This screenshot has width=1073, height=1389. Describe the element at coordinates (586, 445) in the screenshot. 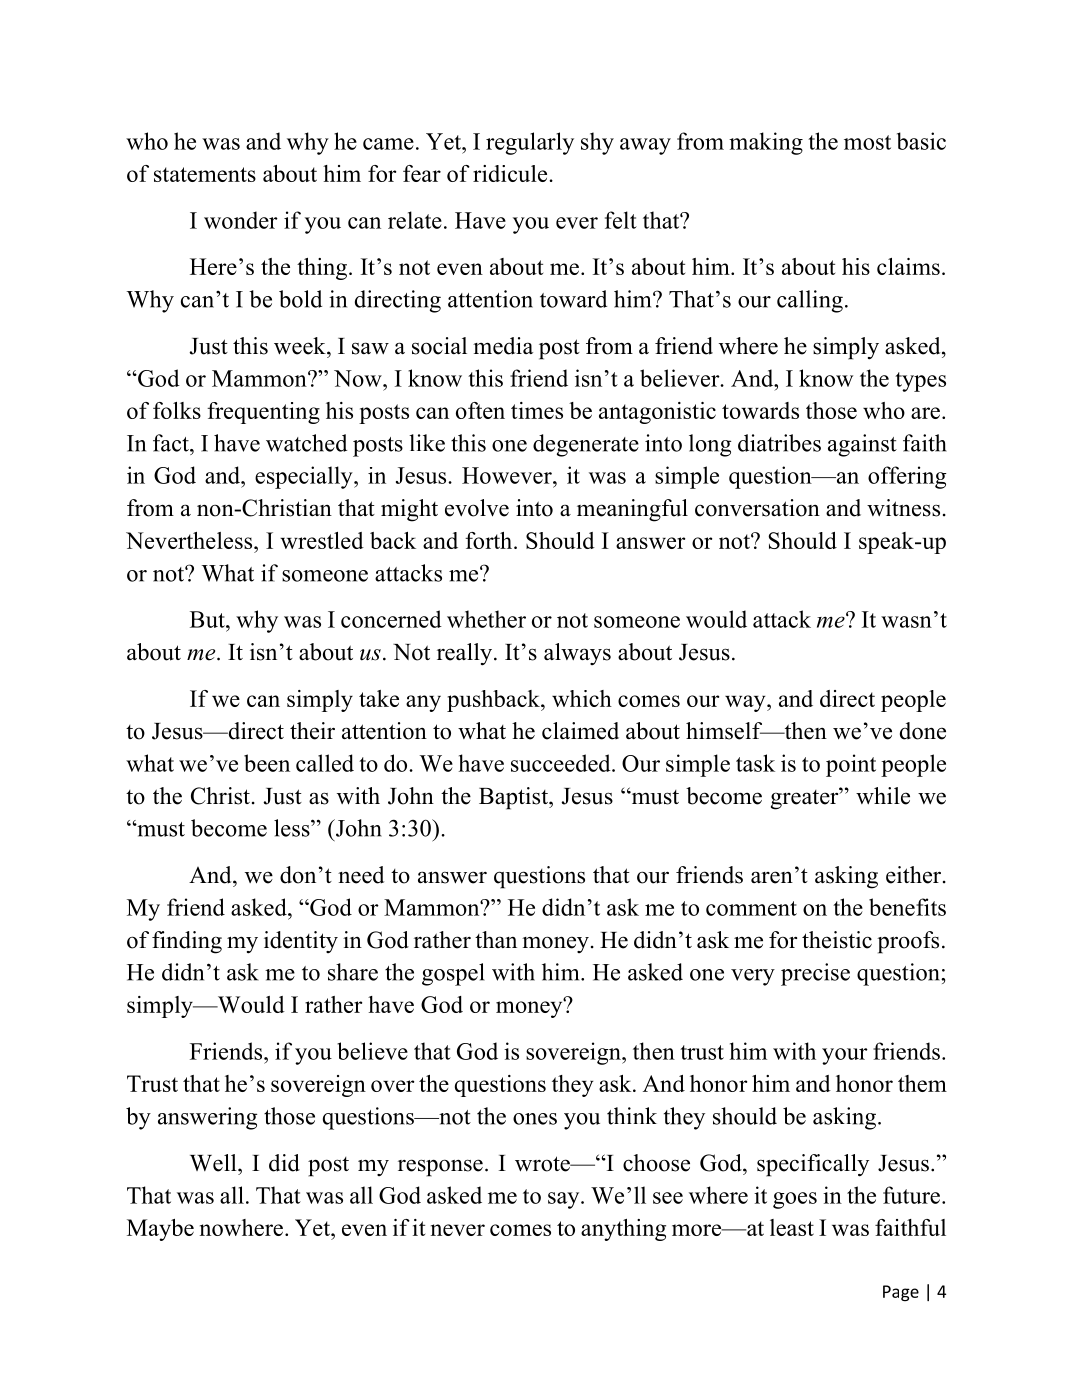

I see `degenerate` at that location.
